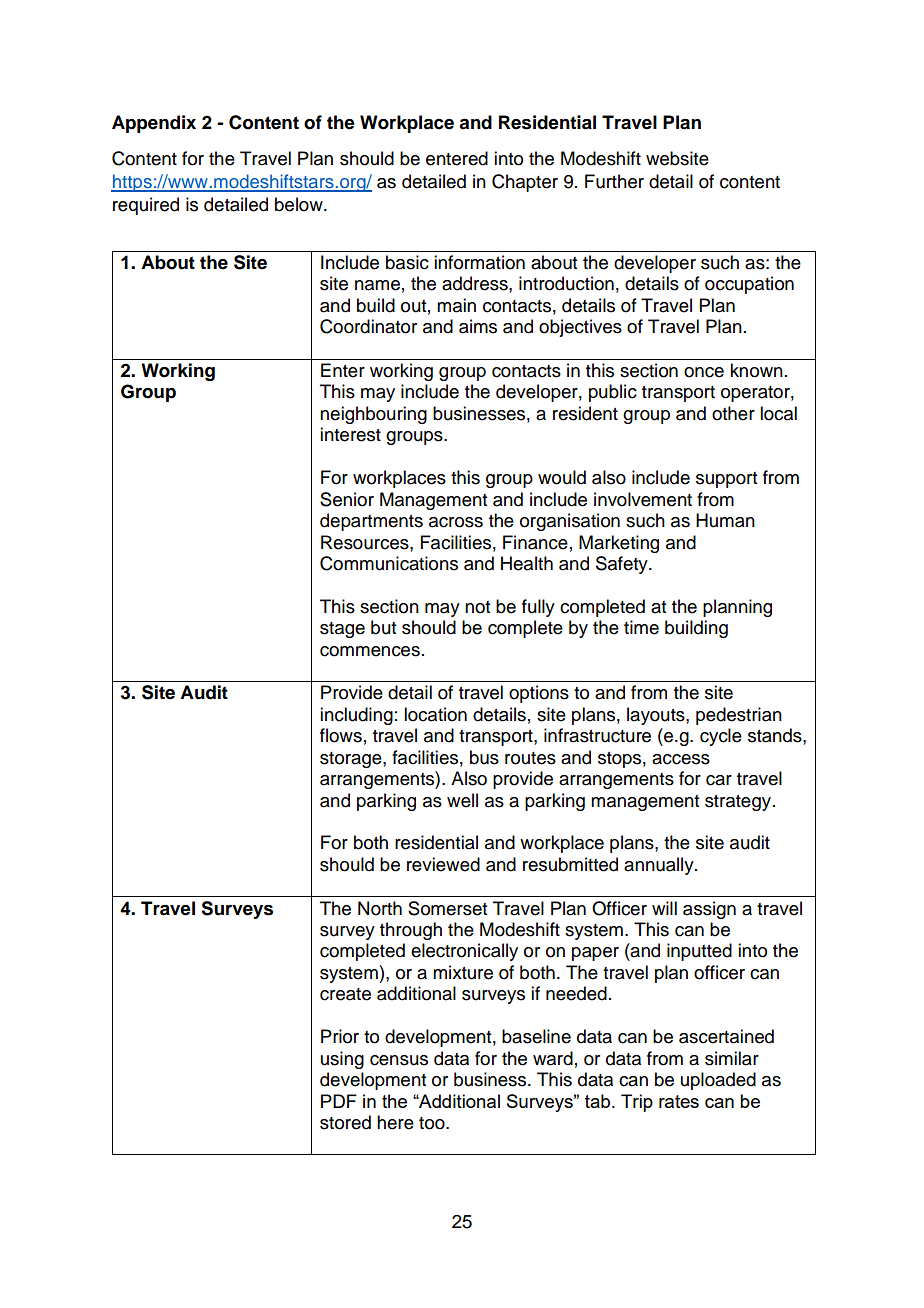 This image has width=924, height=1308. I want to click on flows, so click(341, 735).
